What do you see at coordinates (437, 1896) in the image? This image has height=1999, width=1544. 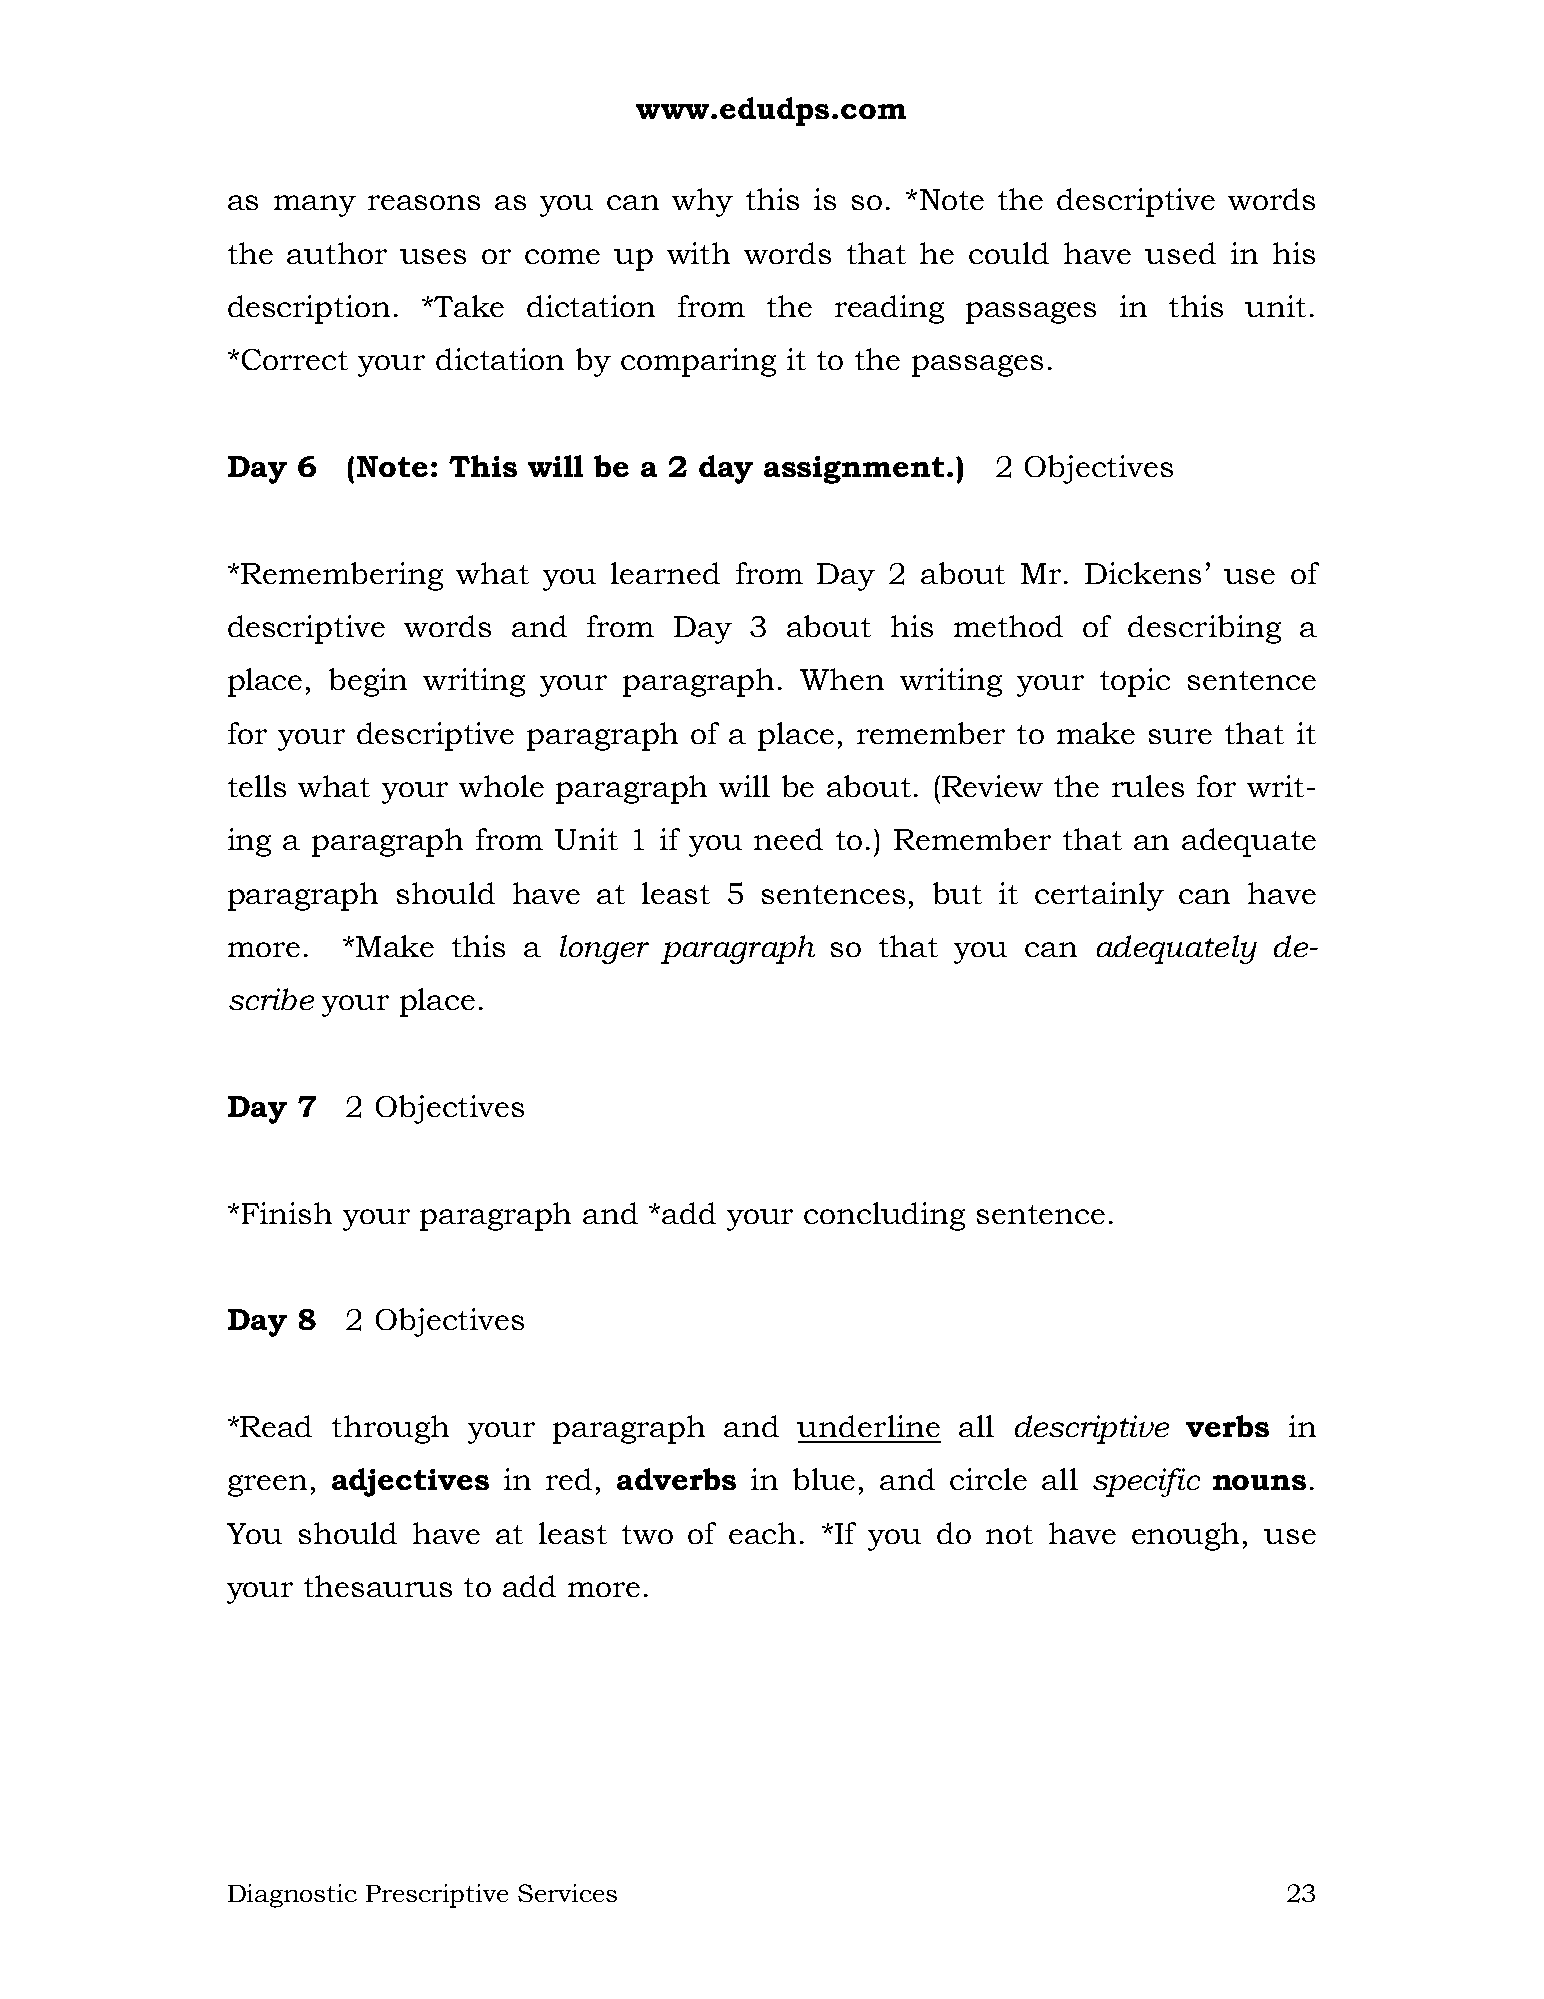 I see `Prescriptive` at bounding box center [437, 1896].
